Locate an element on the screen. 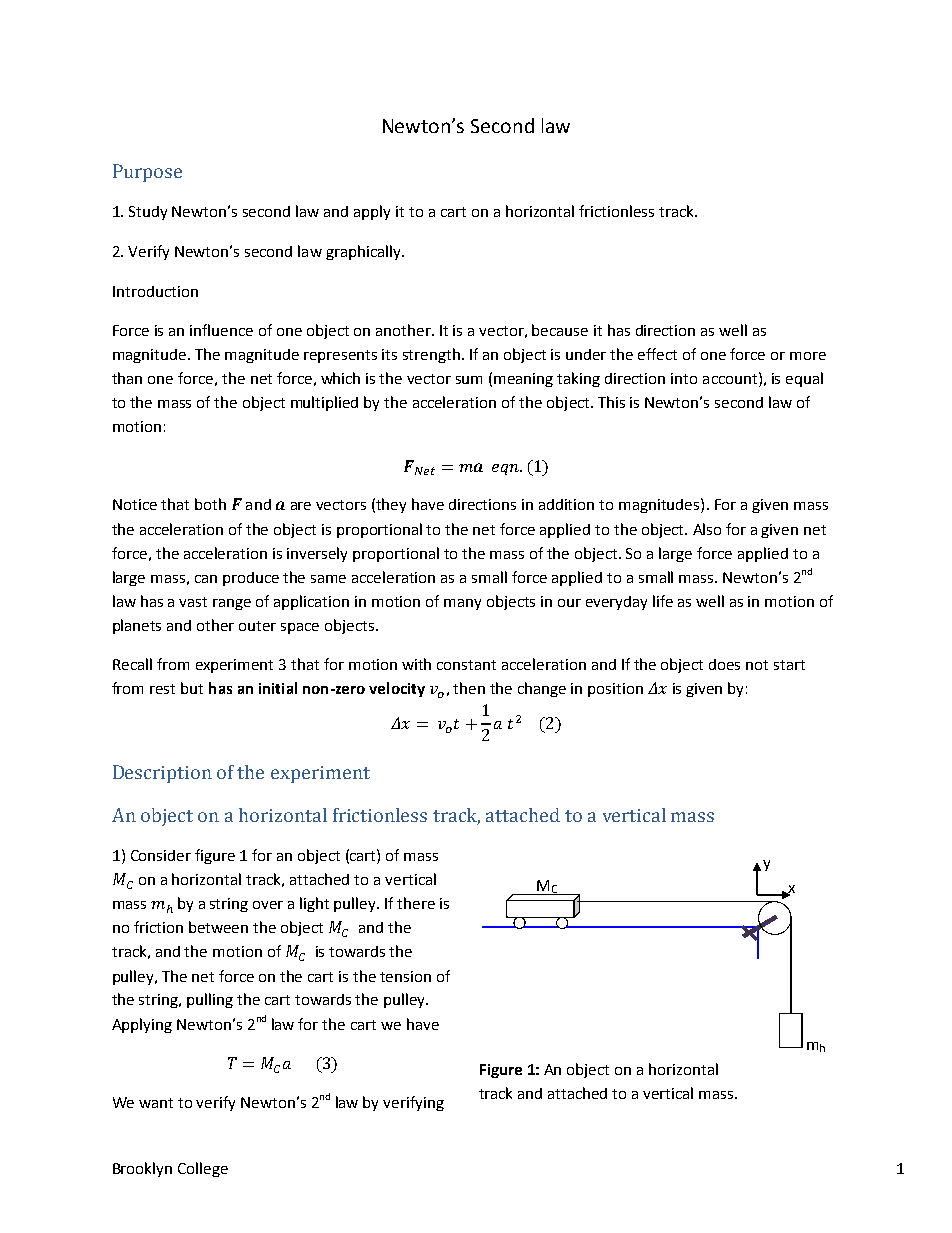  College is located at coordinates (203, 1169).
